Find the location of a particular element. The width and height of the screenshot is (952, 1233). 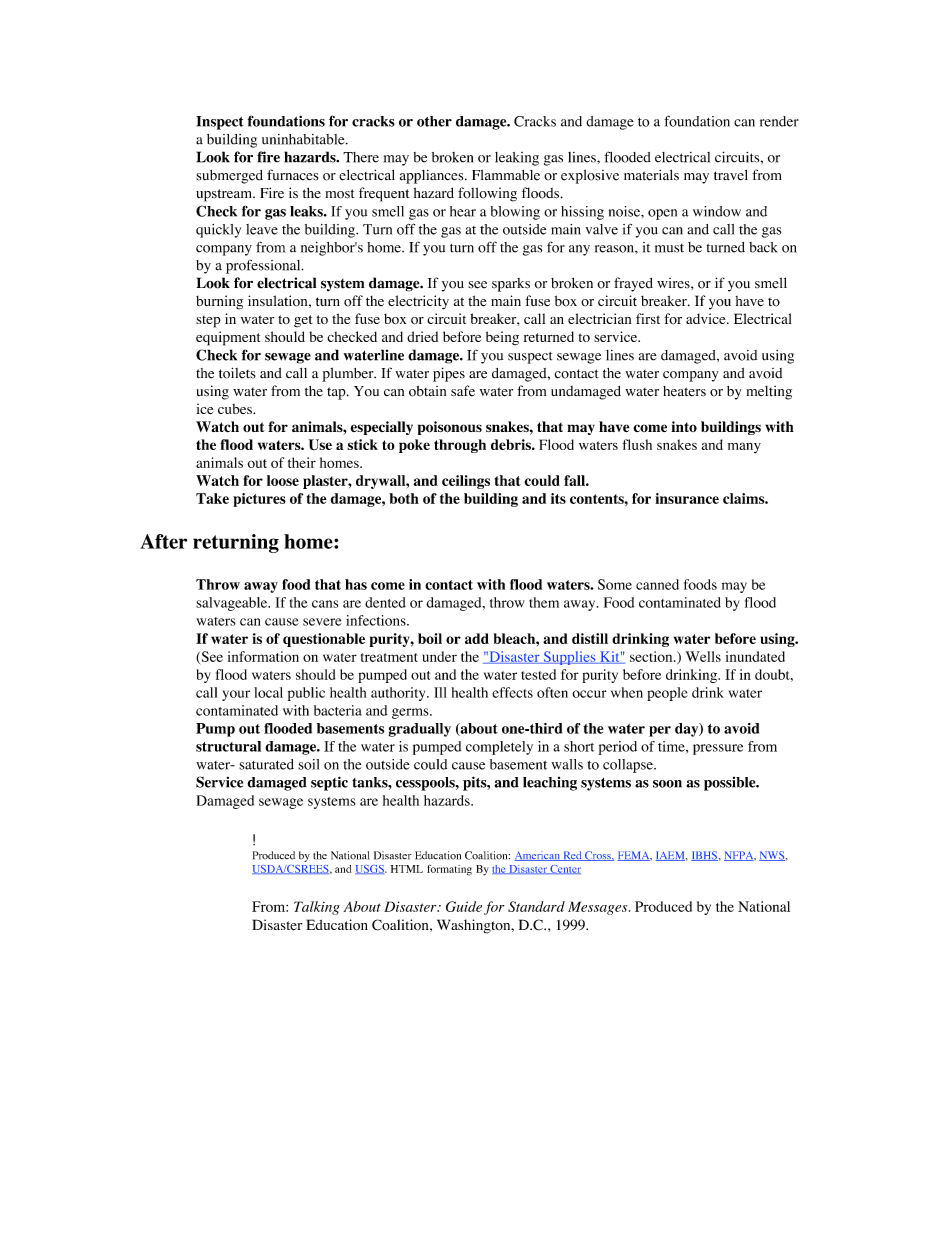

ceilings is located at coordinates (466, 482).
